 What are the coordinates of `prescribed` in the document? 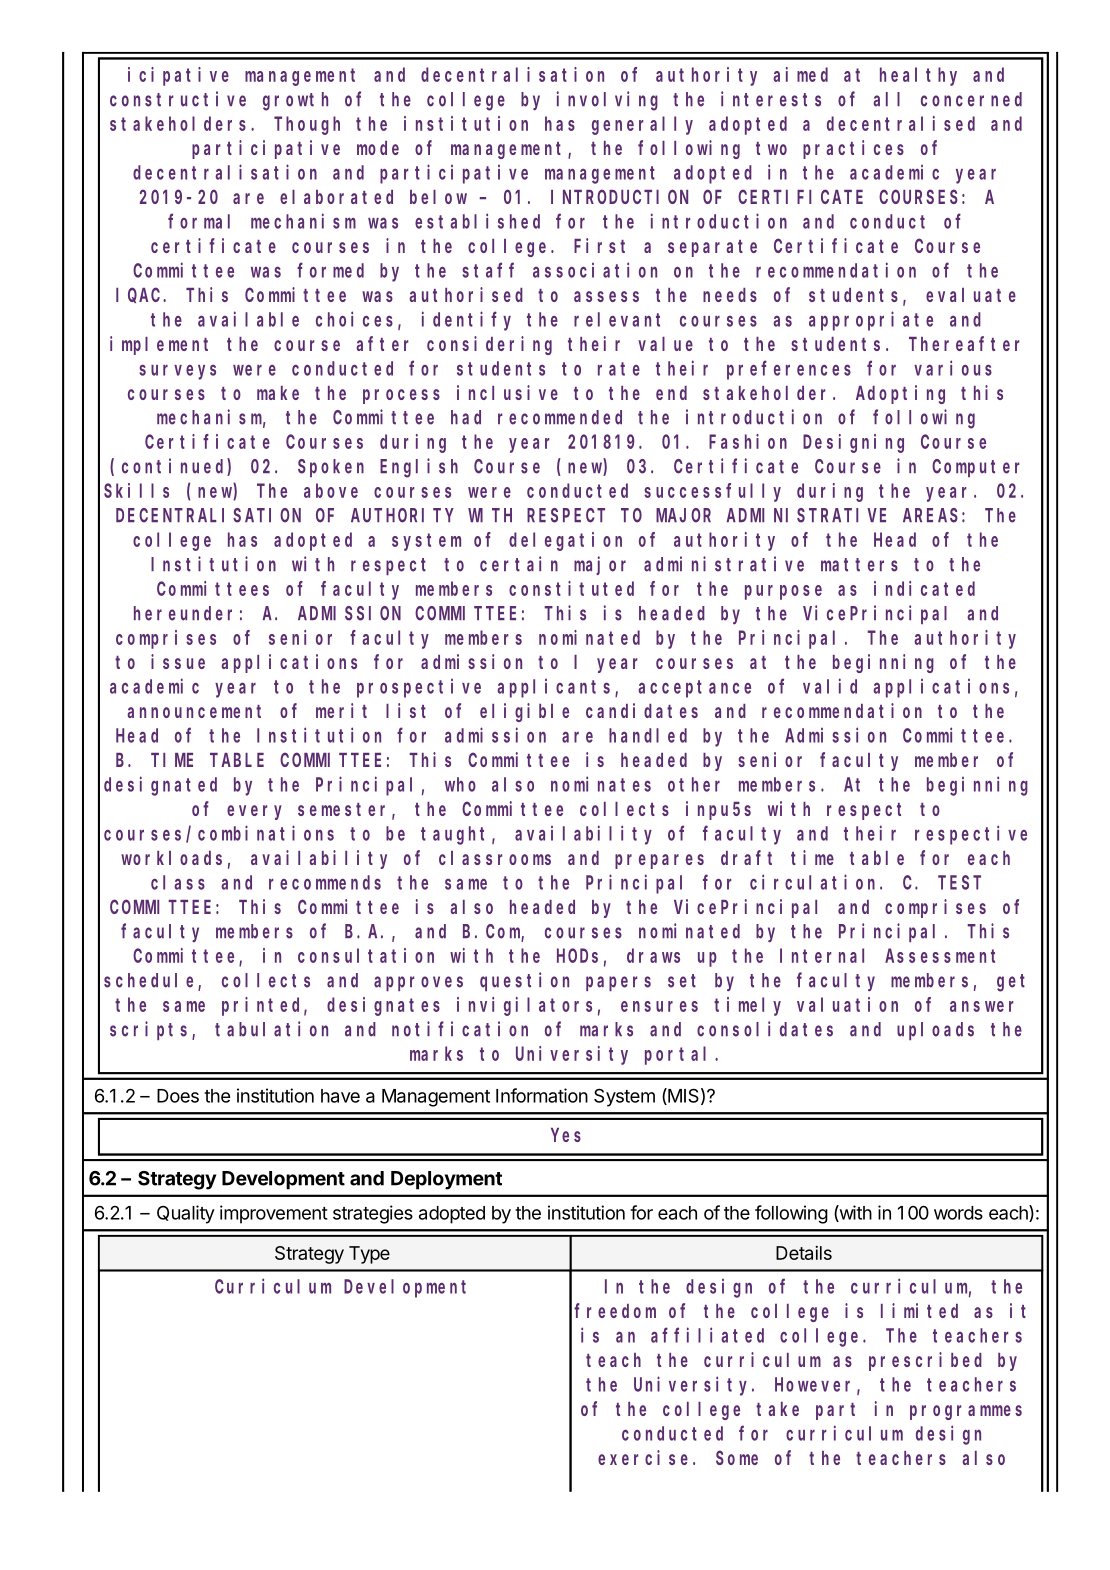 It's located at (925, 1361).
